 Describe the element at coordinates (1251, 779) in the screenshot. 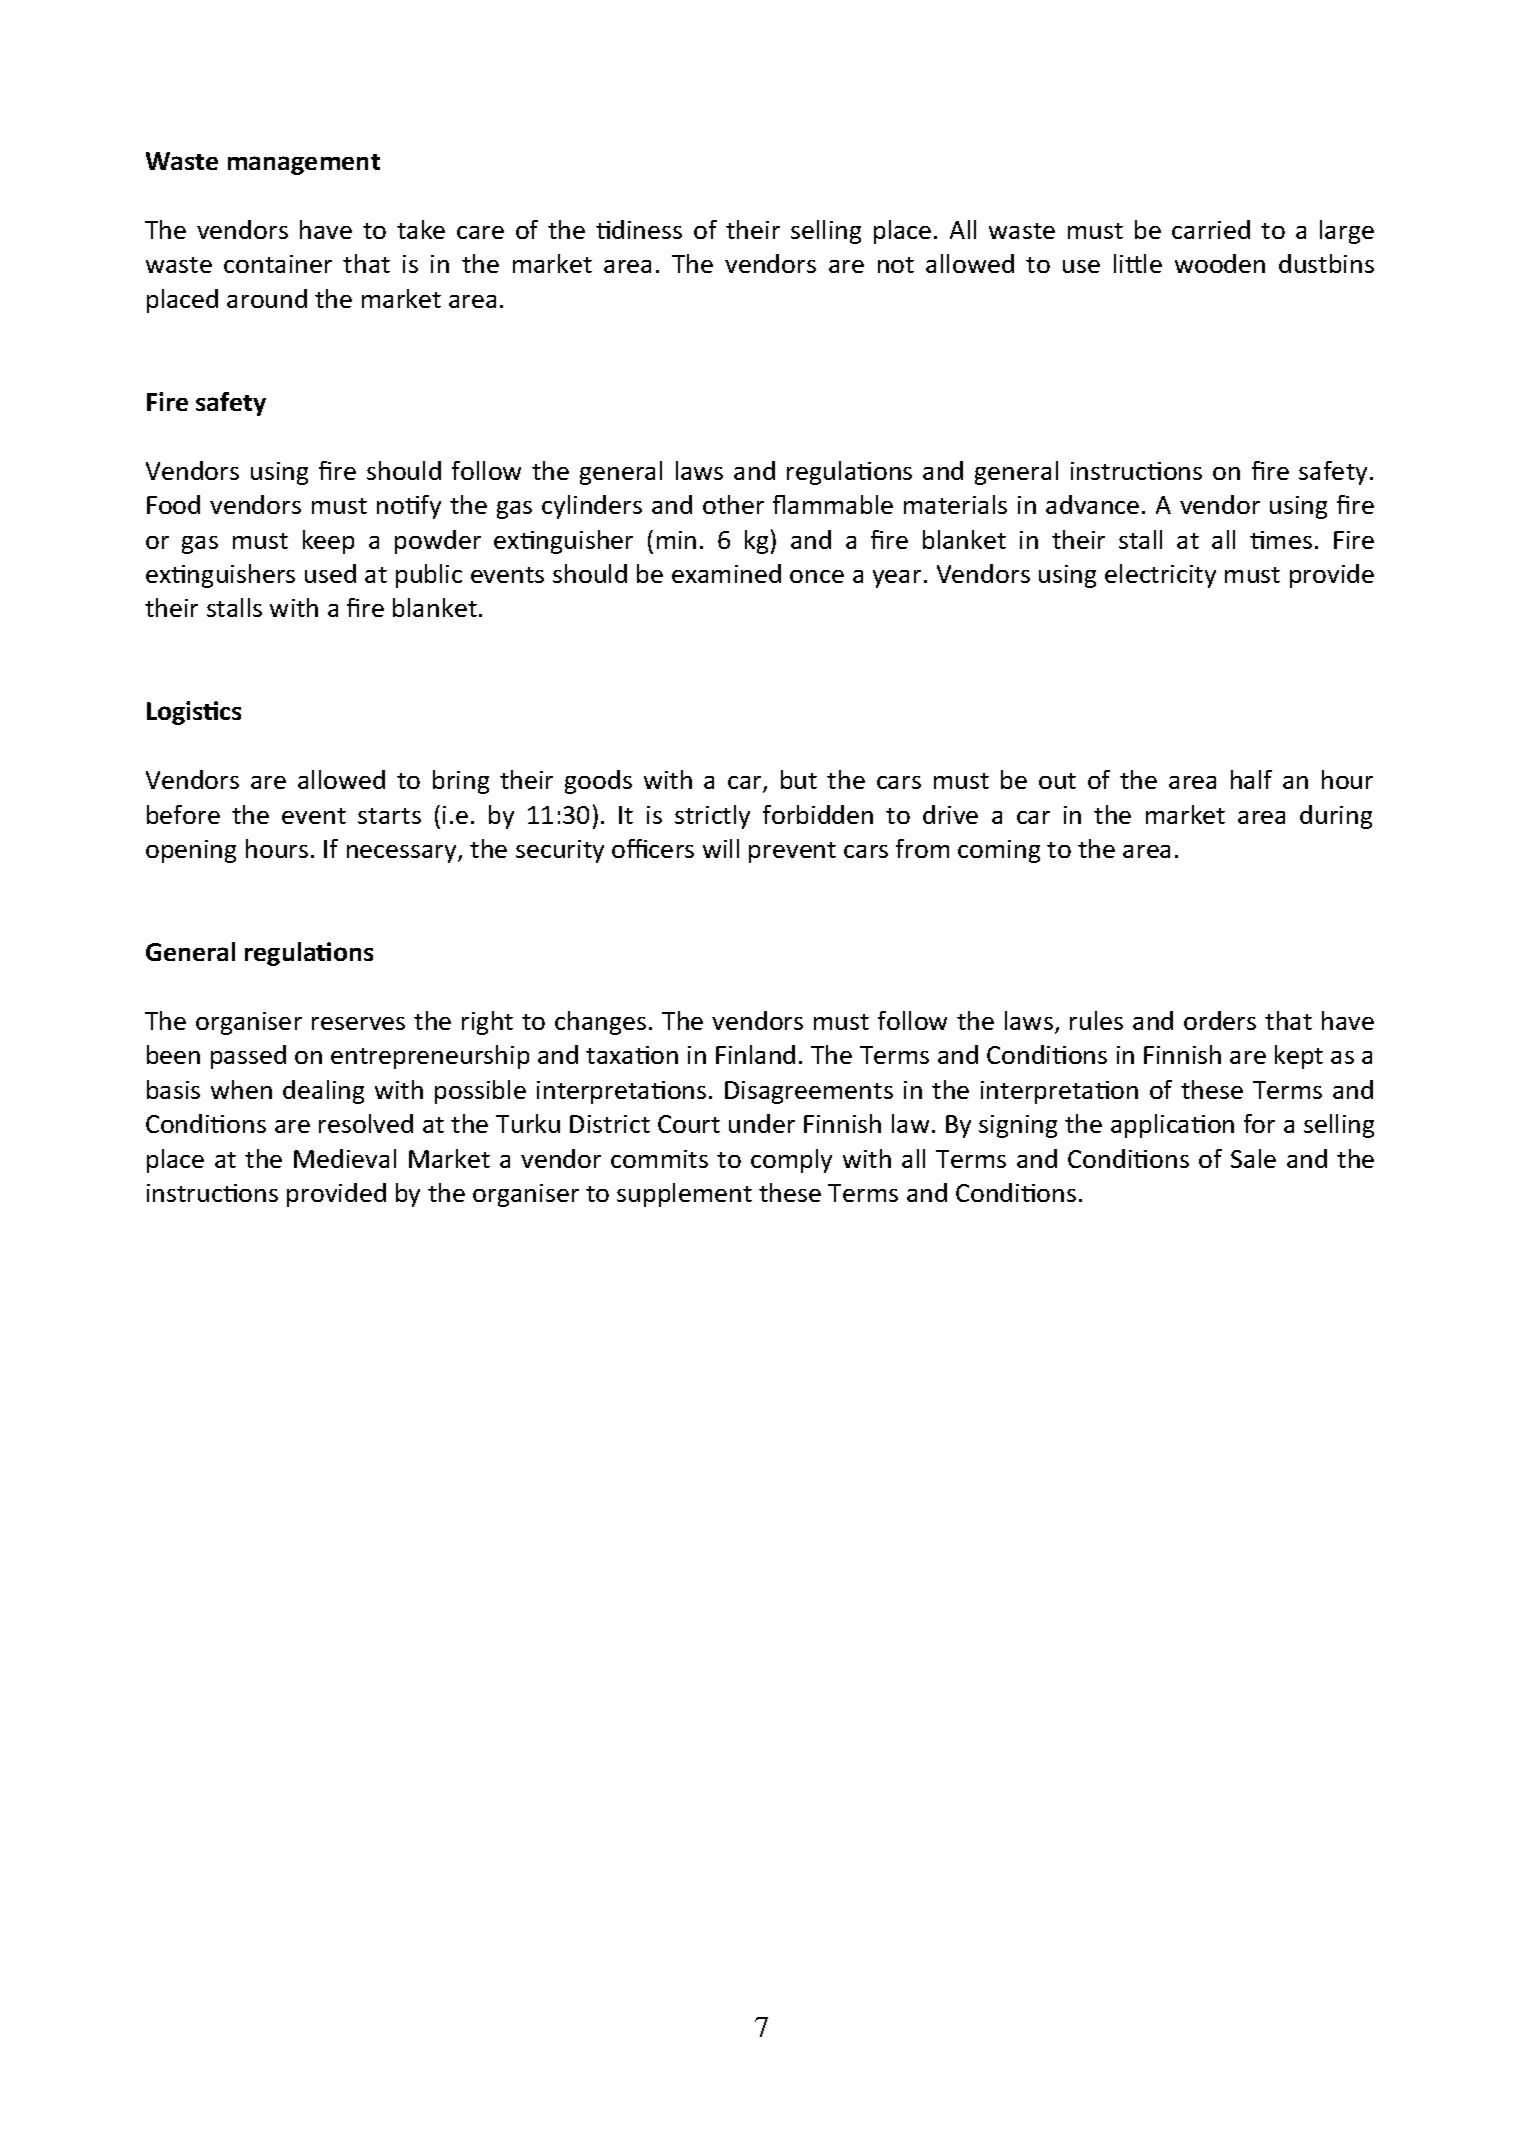

I see `half` at that location.
